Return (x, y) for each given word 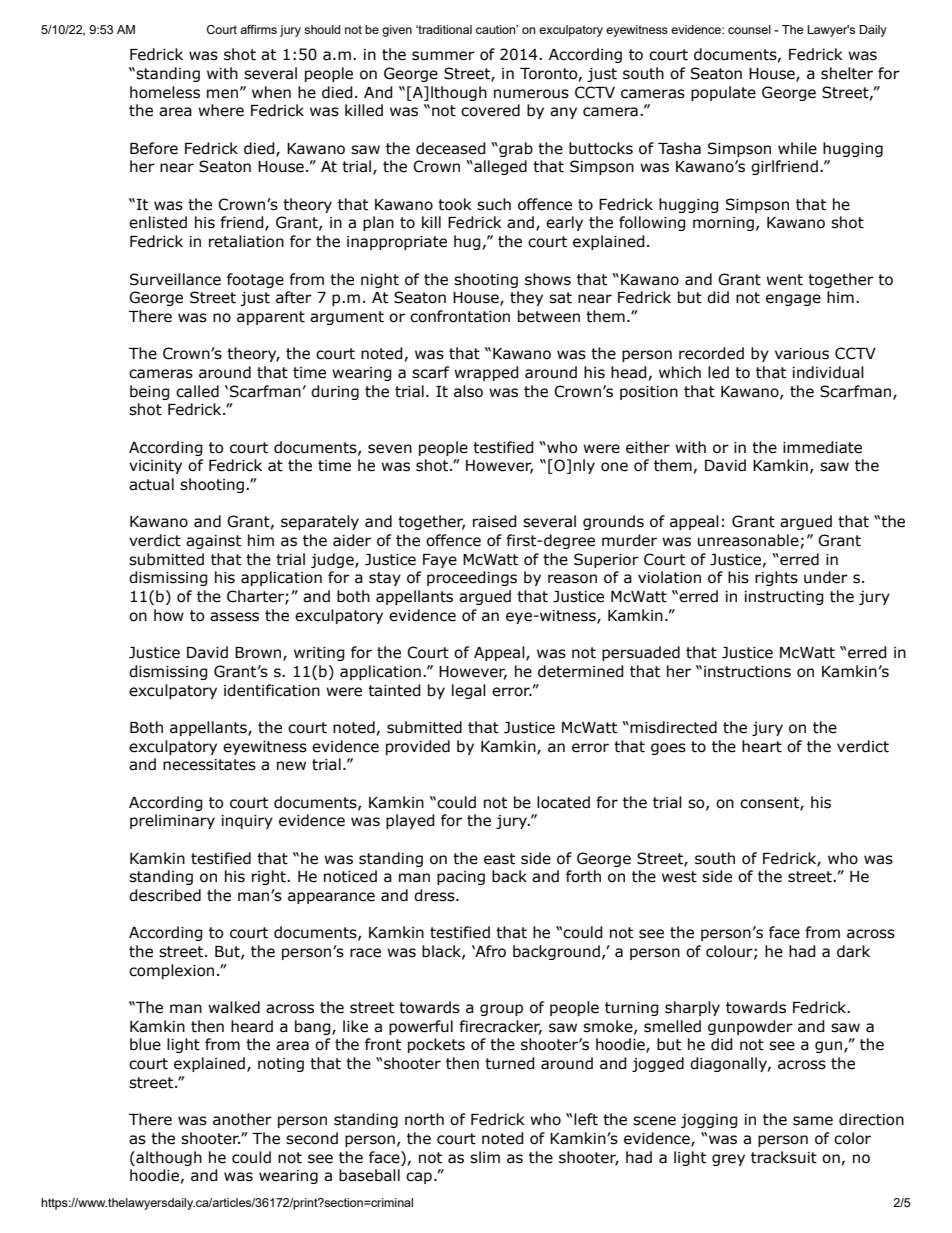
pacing (461, 878)
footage (255, 280)
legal (469, 691)
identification (272, 690)
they (526, 298)
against (213, 542)
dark (853, 951)
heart (762, 746)
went (784, 280)
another (242, 1119)
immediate (822, 447)
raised (495, 521)
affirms (258, 29)
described (165, 895)
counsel (749, 29)
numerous (531, 94)
